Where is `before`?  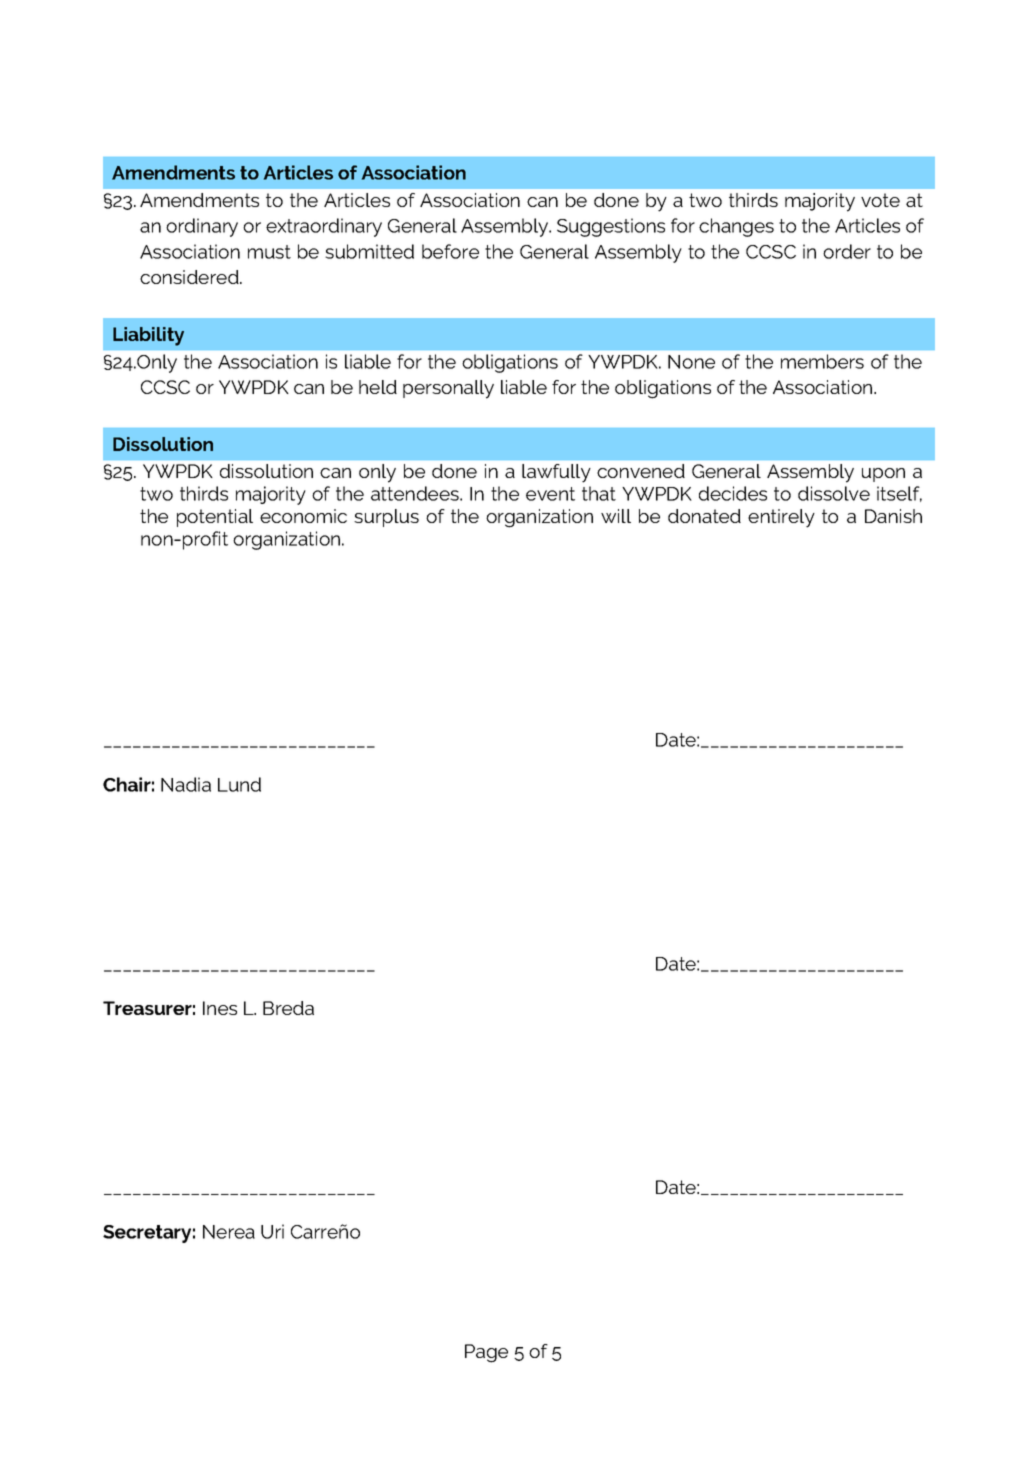 before is located at coordinates (450, 251).
